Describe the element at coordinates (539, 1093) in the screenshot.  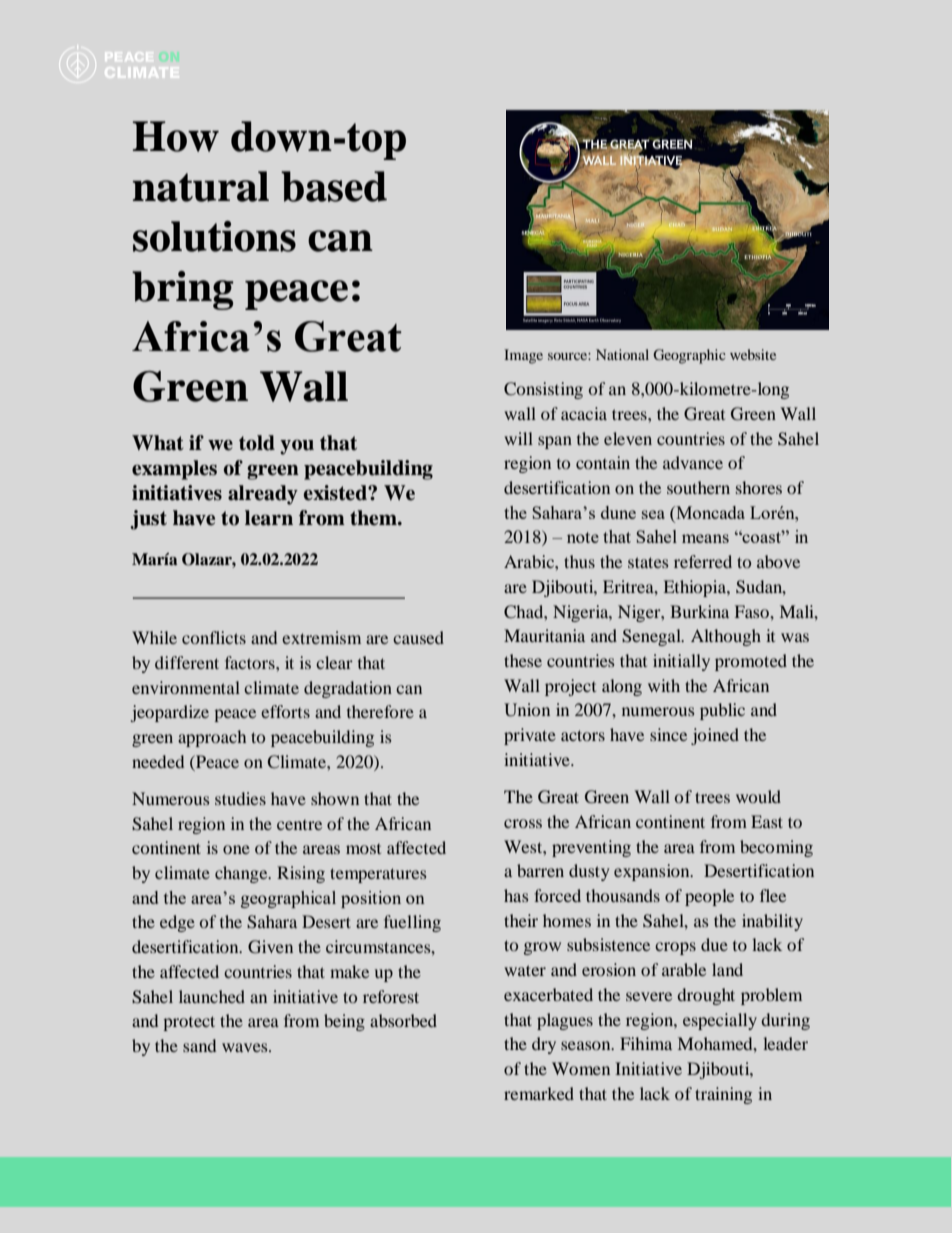
I see `remarked` at that location.
